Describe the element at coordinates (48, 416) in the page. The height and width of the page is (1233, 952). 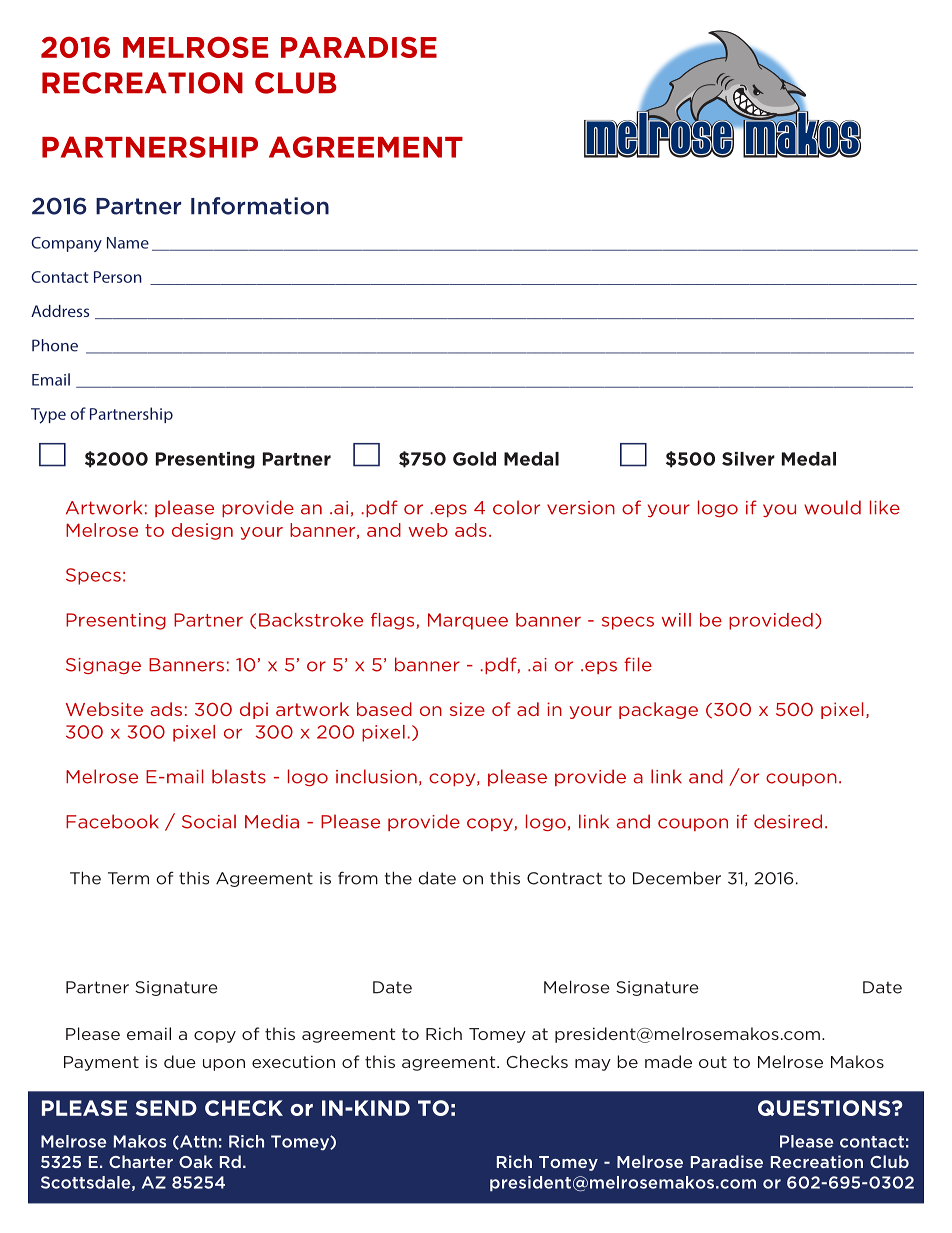
I see `Type` at that location.
